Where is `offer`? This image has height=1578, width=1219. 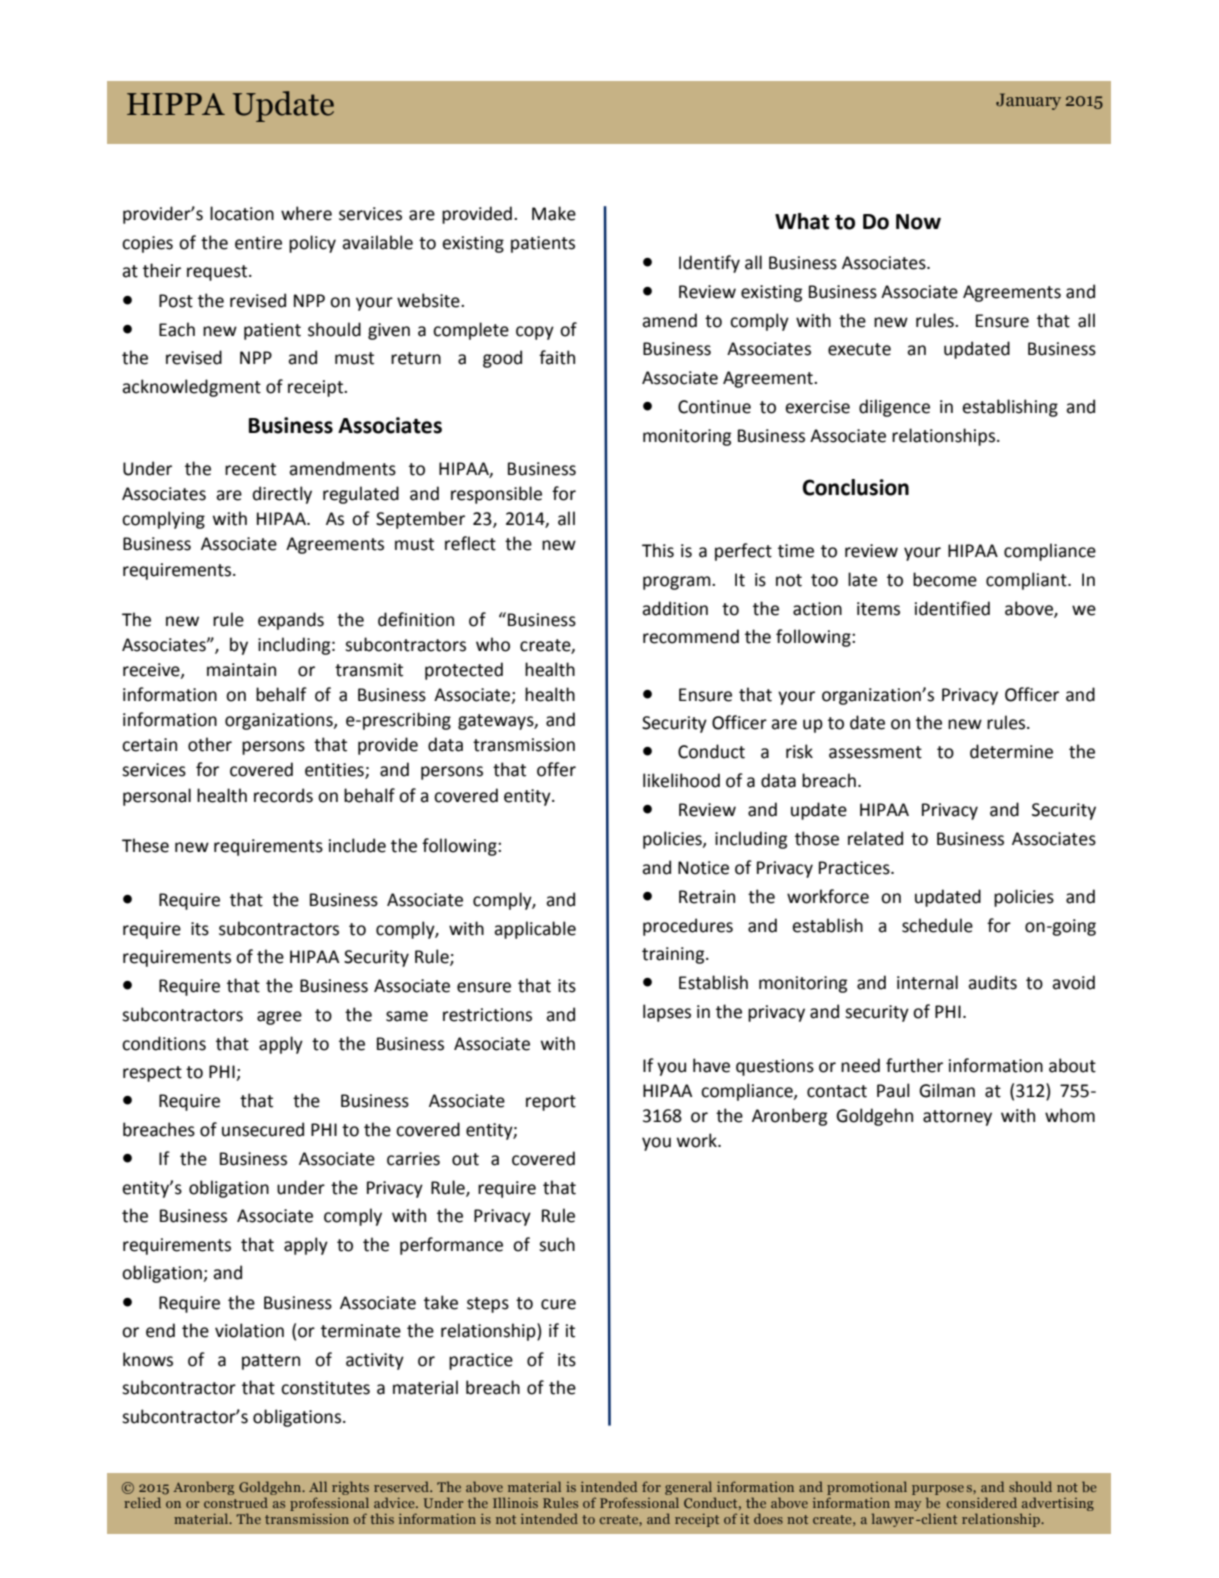 offer is located at coordinates (556, 769).
